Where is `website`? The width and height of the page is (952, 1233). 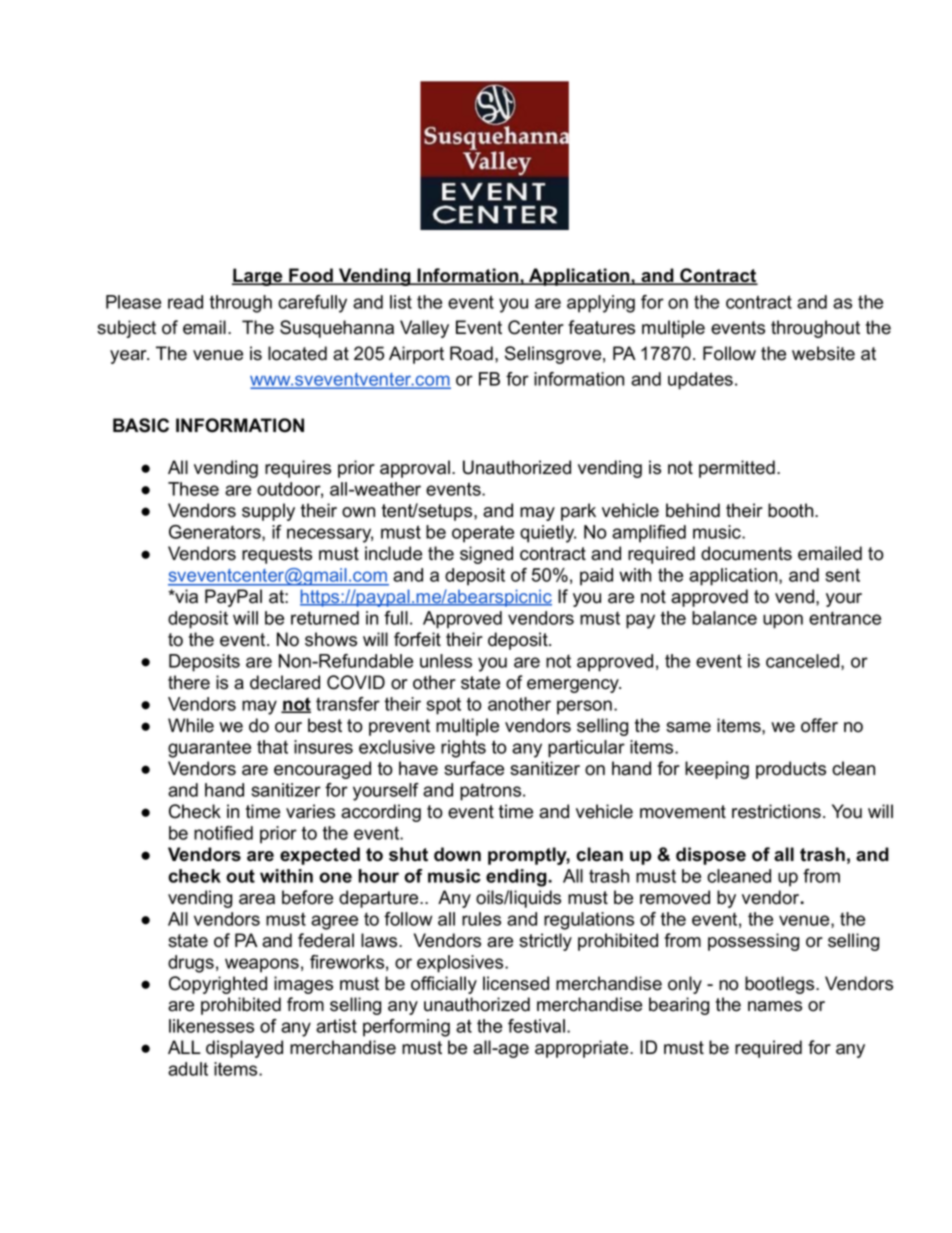 website is located at coordinates (823, 353).
